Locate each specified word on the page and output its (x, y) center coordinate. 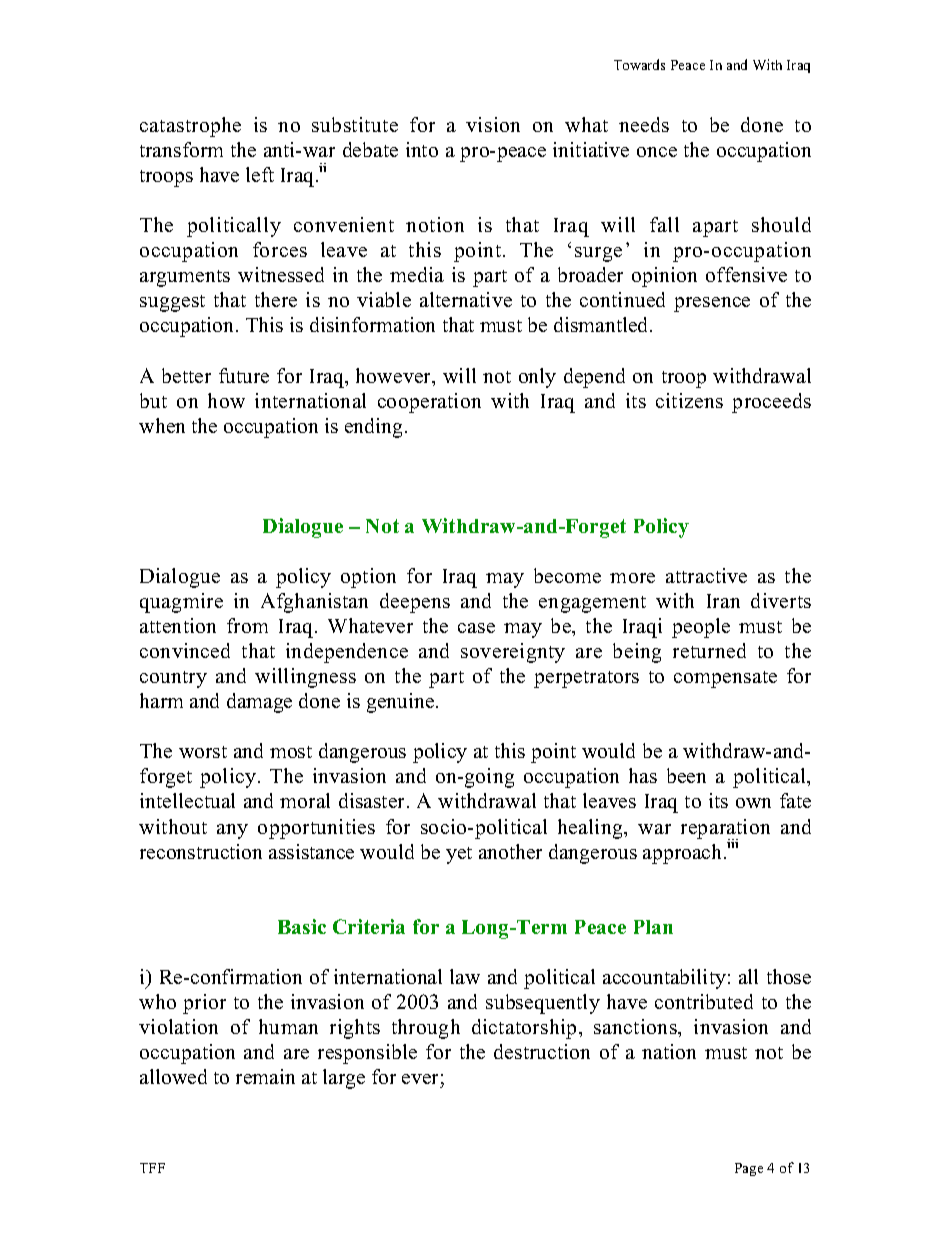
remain (265, 1076)
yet (459, 855)
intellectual (187, 800)
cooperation (429, 403)
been (686, 775)
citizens (689, 400)
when (162, 425)
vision (493, 124)
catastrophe (190, 127)
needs (644, 124)
